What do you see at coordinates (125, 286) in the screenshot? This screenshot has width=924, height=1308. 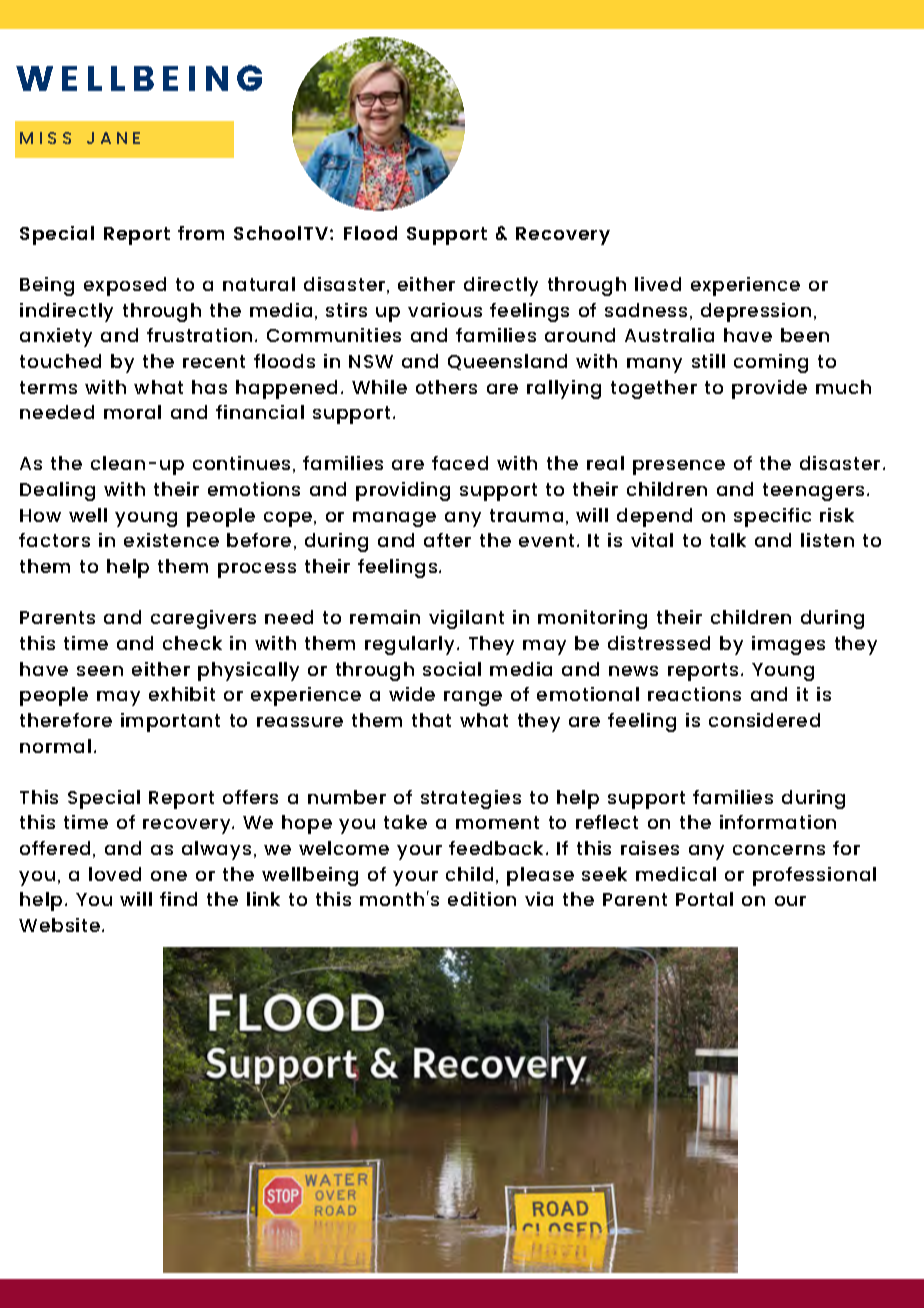 I see `exposed` at bounding box center [125, 286].
